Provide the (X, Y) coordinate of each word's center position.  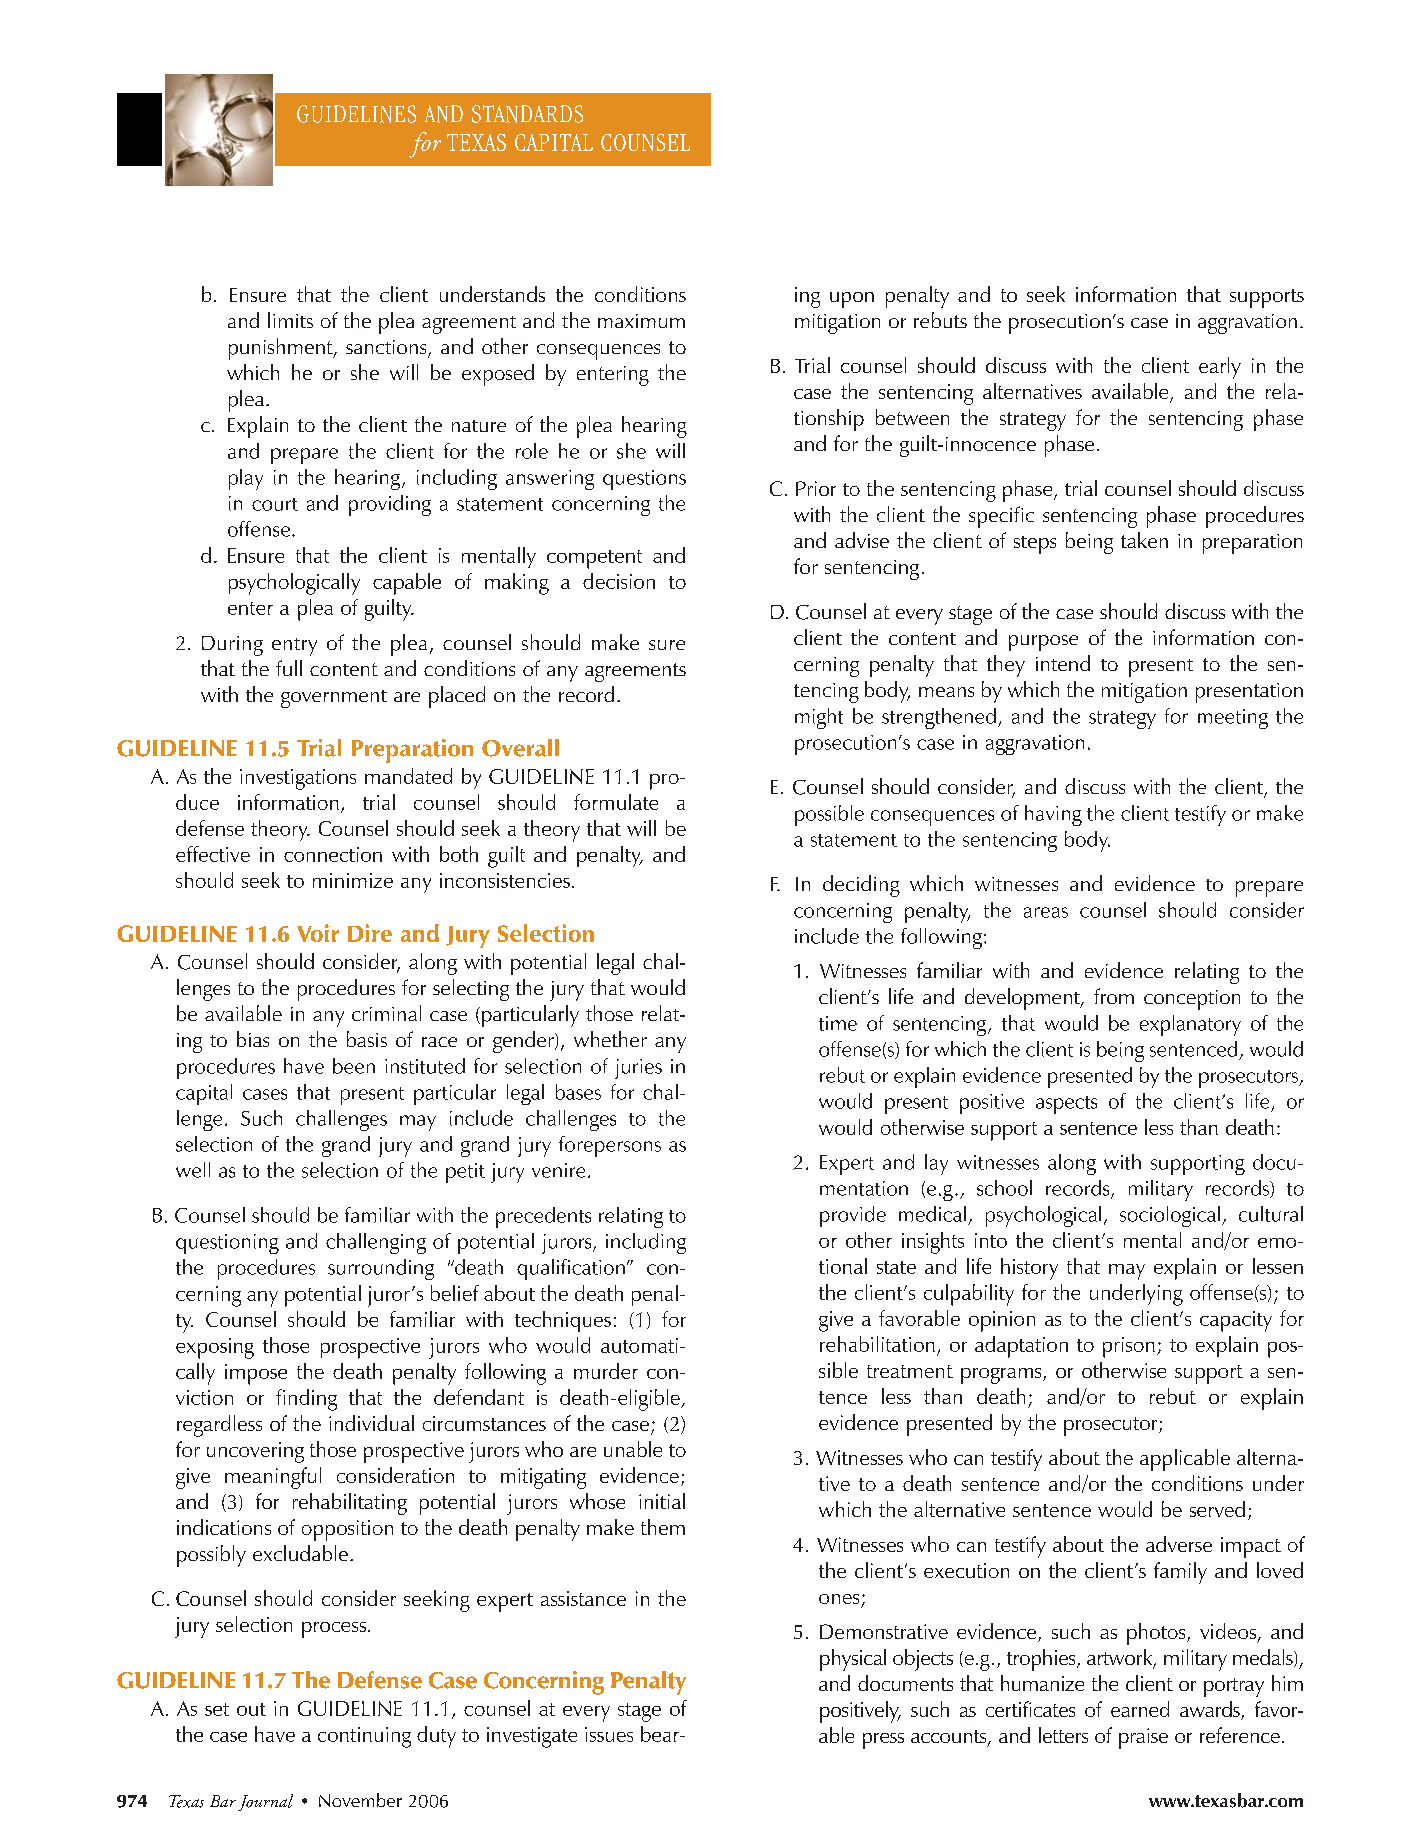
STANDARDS (527, 114)
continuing (364, 1737)
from (1114, 996)
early (1220, 368)
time (838, 1023)
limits (290, 320)
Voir (318, 933)
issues (609, 1734)
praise (1143, 1738)
